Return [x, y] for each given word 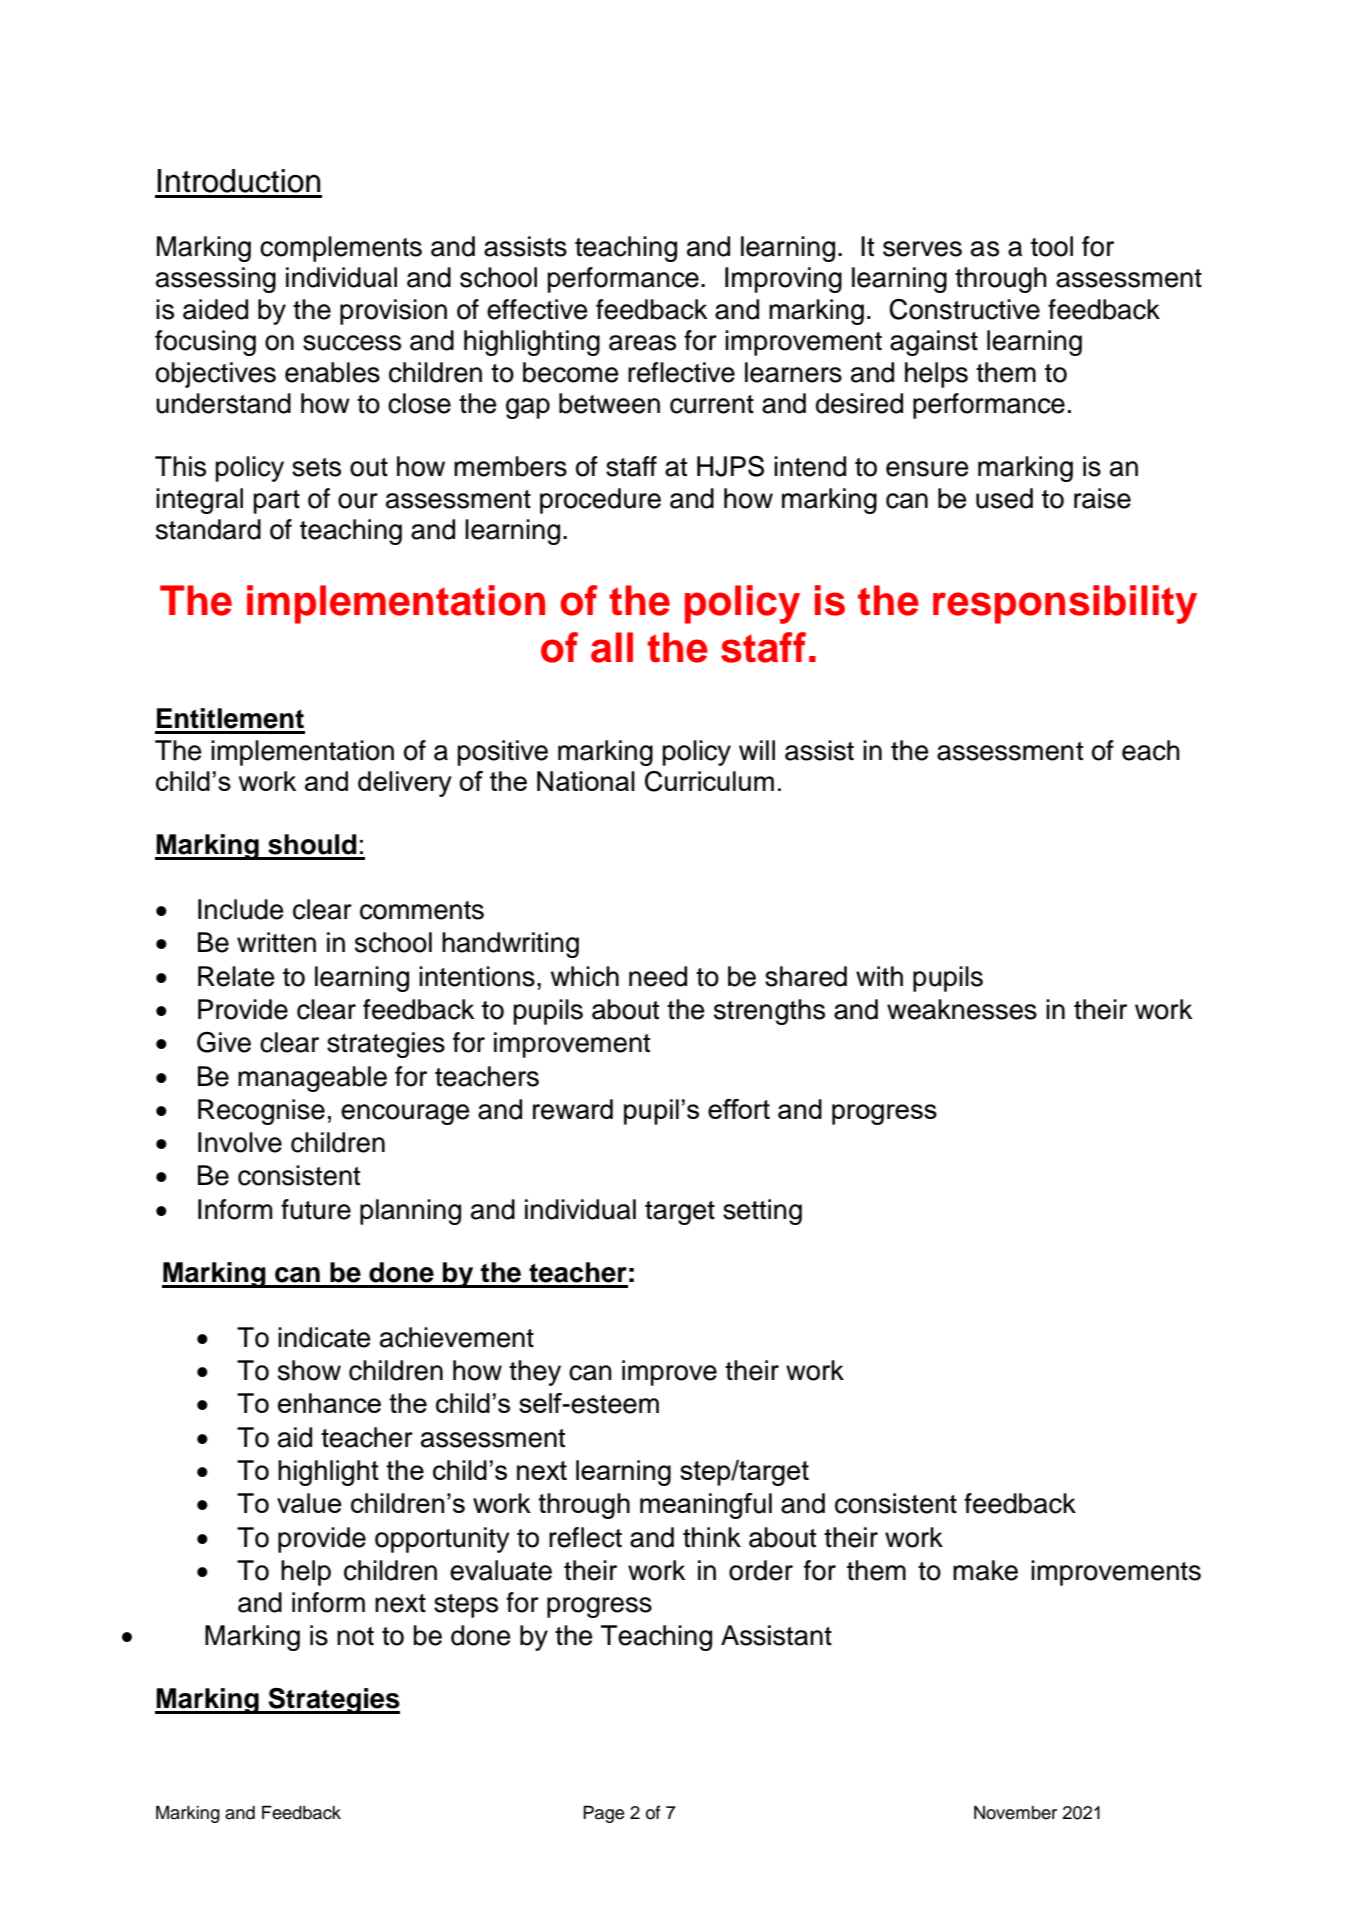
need [658, 976]
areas [642, 343]
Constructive [964, 309]
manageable [312, 1079]
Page [603, 1814]
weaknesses [962, 1009]
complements [341, 249]
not [355, 1636]
